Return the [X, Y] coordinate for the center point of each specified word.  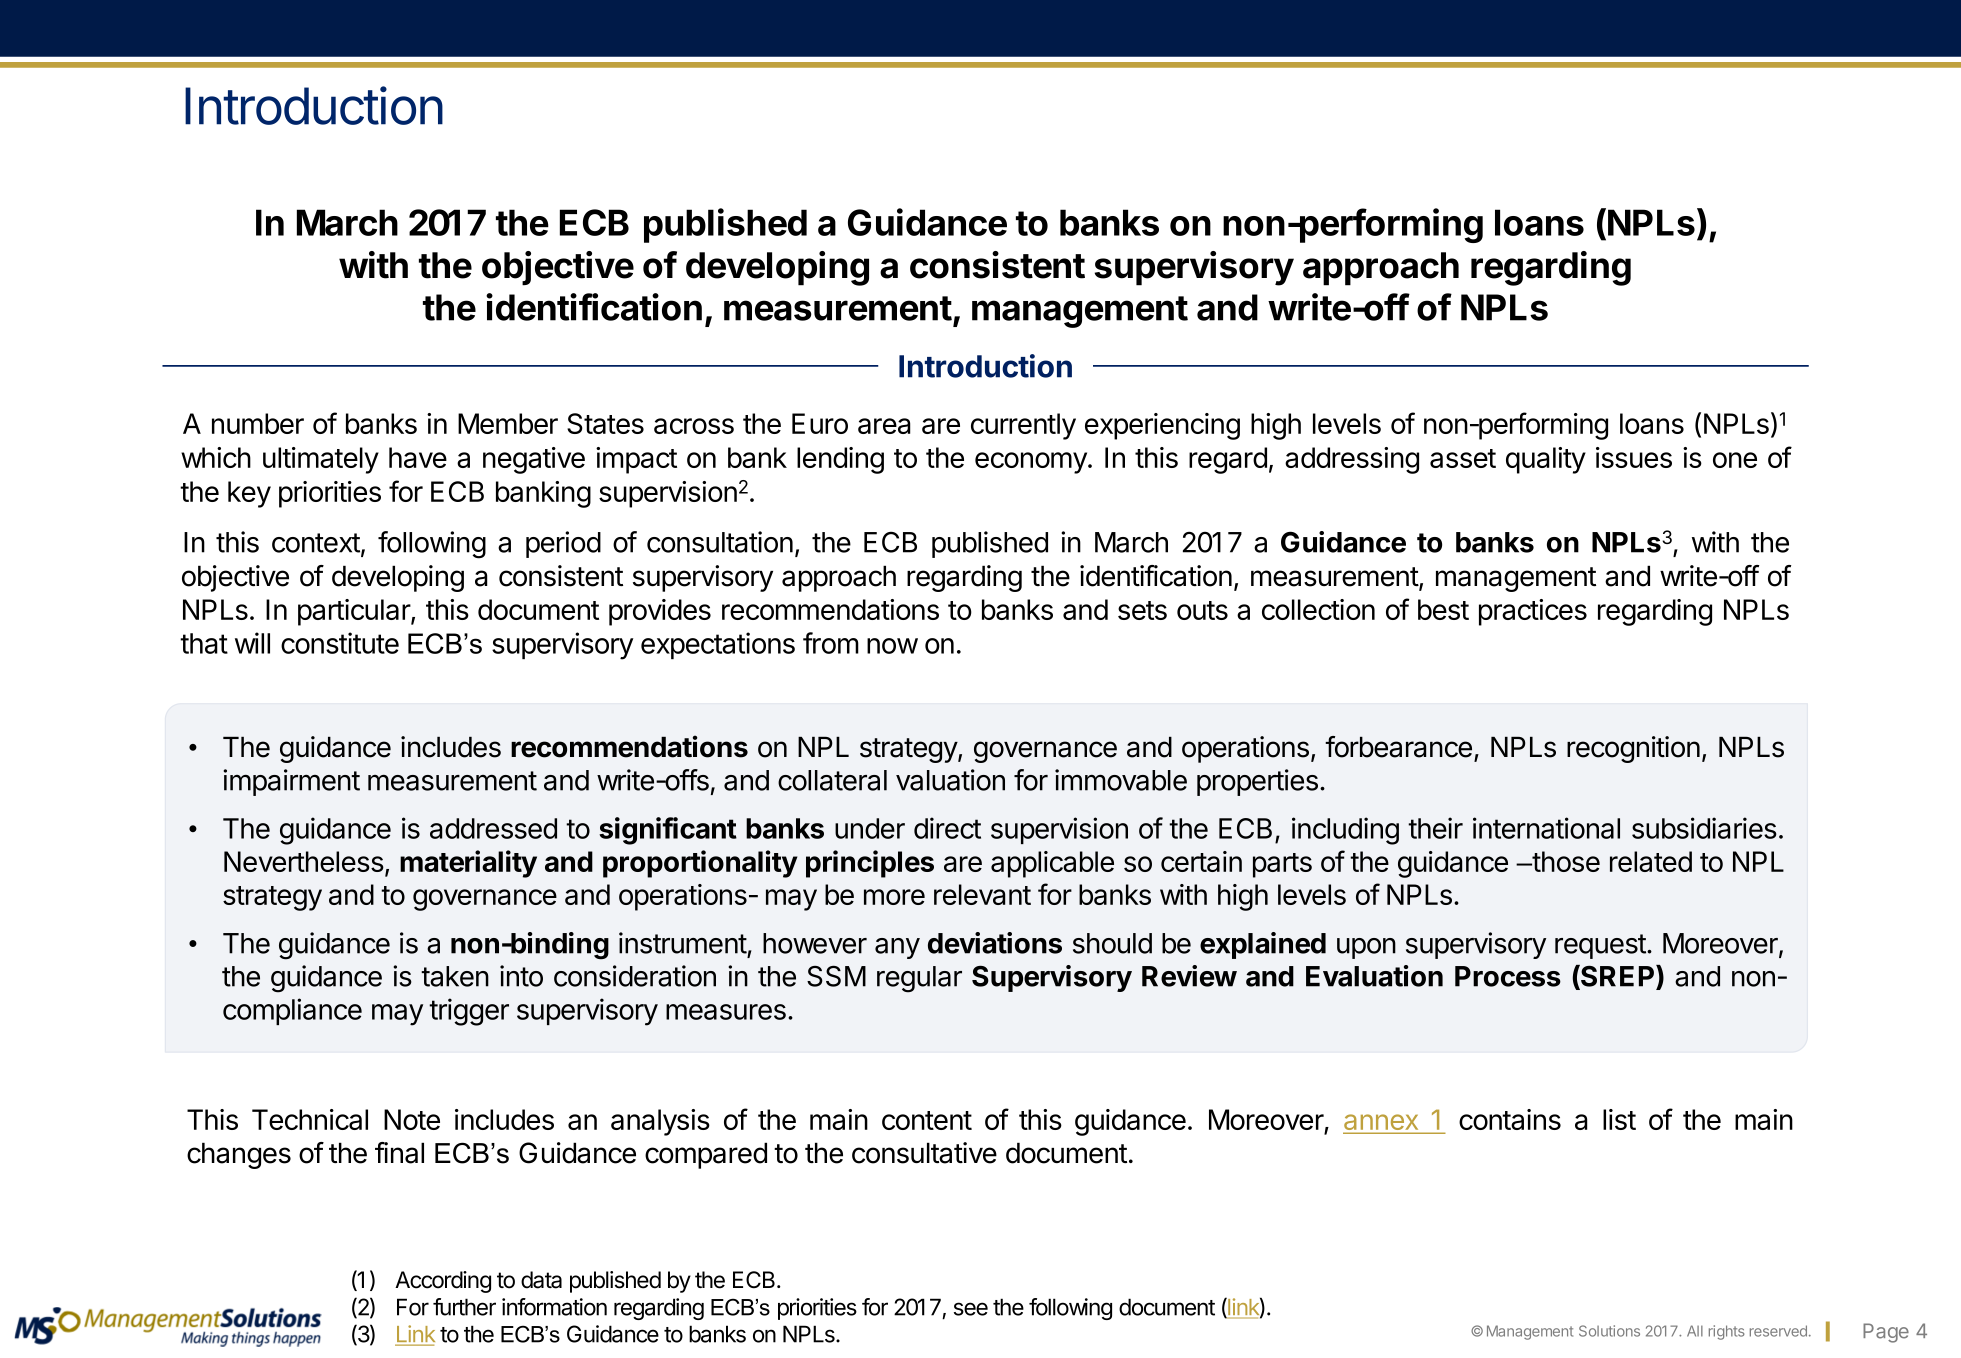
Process [1508, 976]
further [464, 1307]
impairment [291, 782]
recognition [1633, 749]
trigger [469, 1012]
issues [1634, 457]
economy [1032, 463]
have [418, 457]
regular [919, 979]
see [971, 1309]
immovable [1121, 780]
